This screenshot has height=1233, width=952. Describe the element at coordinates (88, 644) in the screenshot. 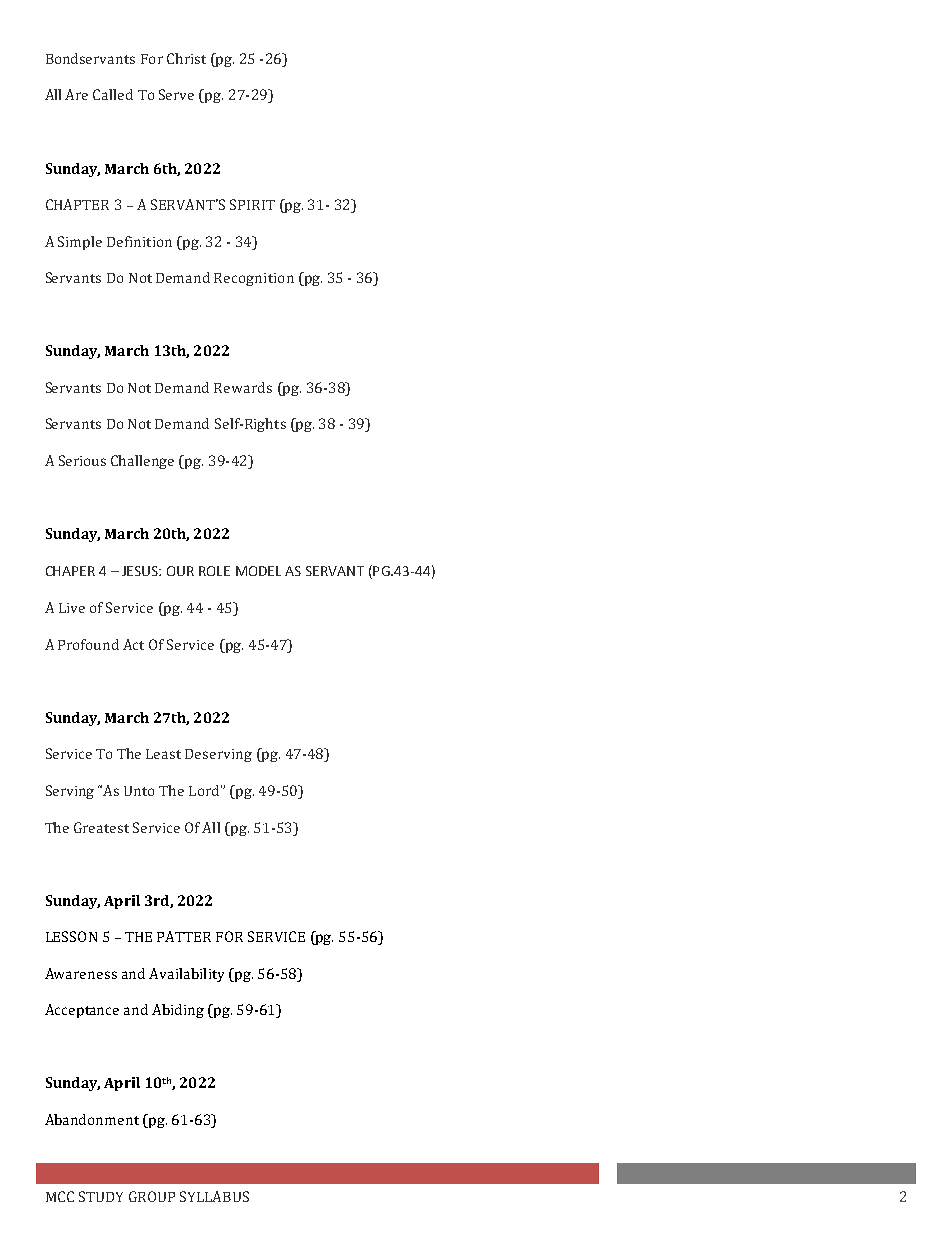

I see `Profound` at that location.
